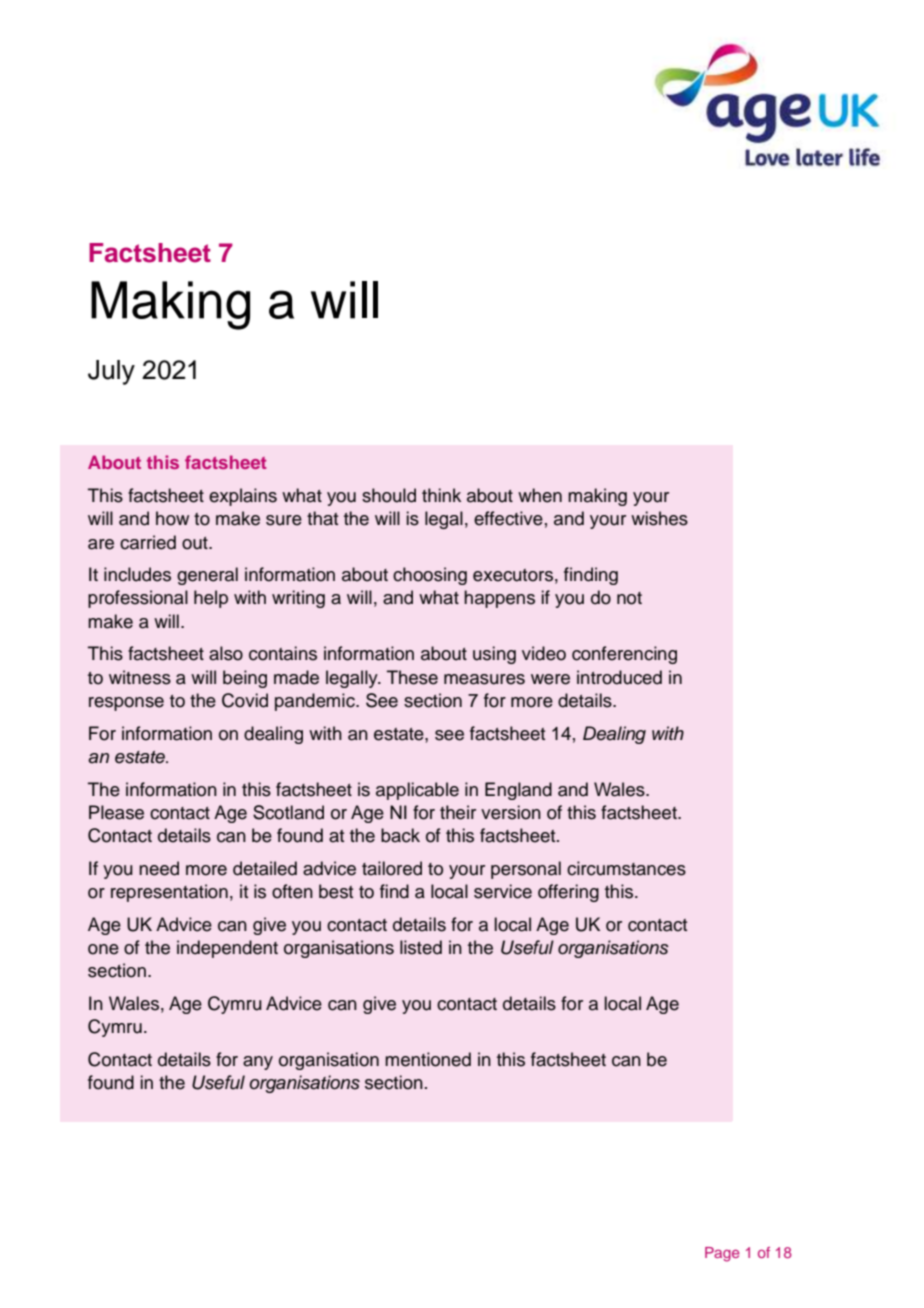  Describe the element at coordinates (417, 791) in the page. I see `applicable` at that location.
